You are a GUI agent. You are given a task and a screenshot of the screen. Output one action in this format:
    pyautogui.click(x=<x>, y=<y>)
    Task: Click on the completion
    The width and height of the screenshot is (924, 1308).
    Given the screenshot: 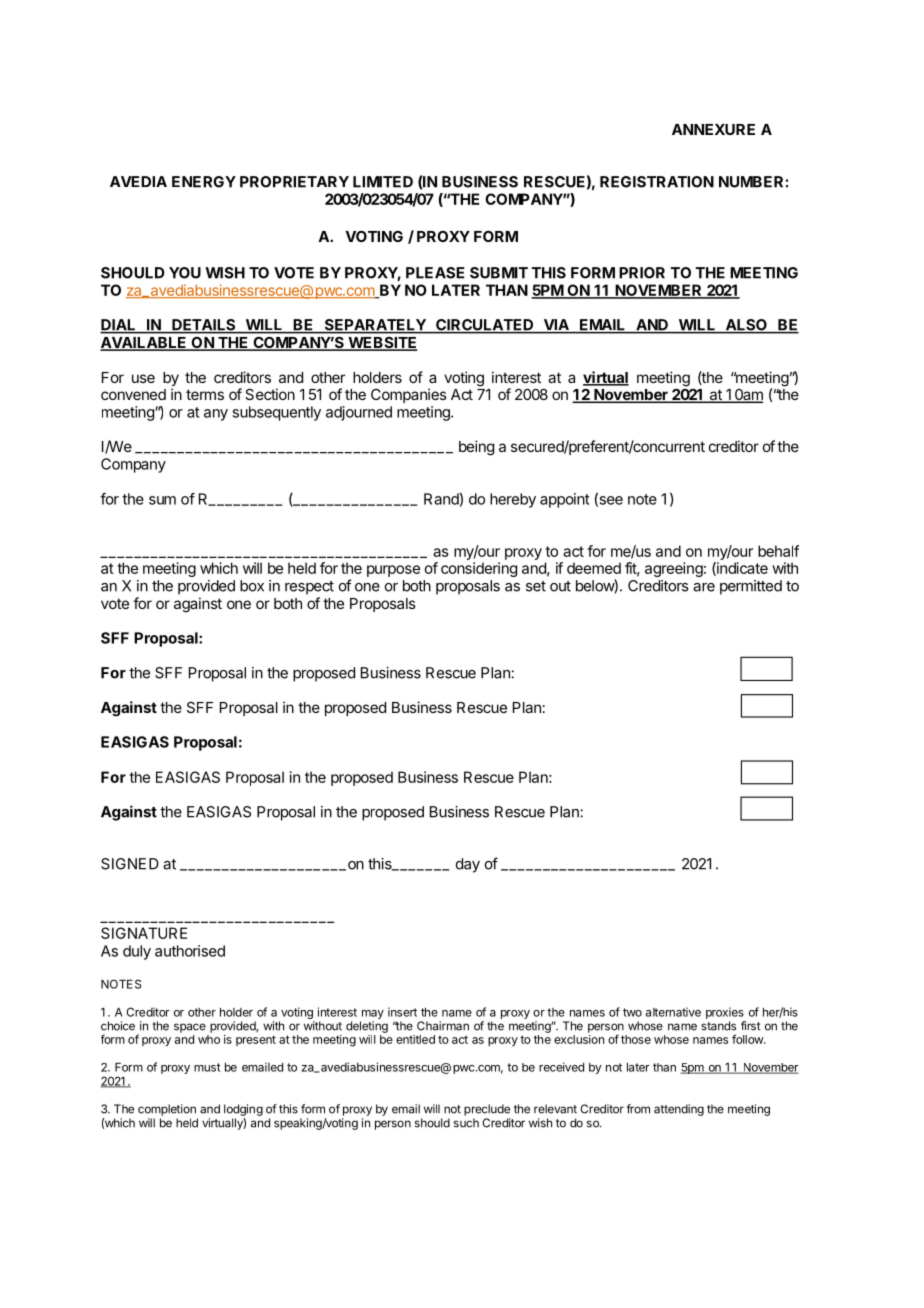 What is the action you would take?
    pyautogui.click(x=167, y=1110)
